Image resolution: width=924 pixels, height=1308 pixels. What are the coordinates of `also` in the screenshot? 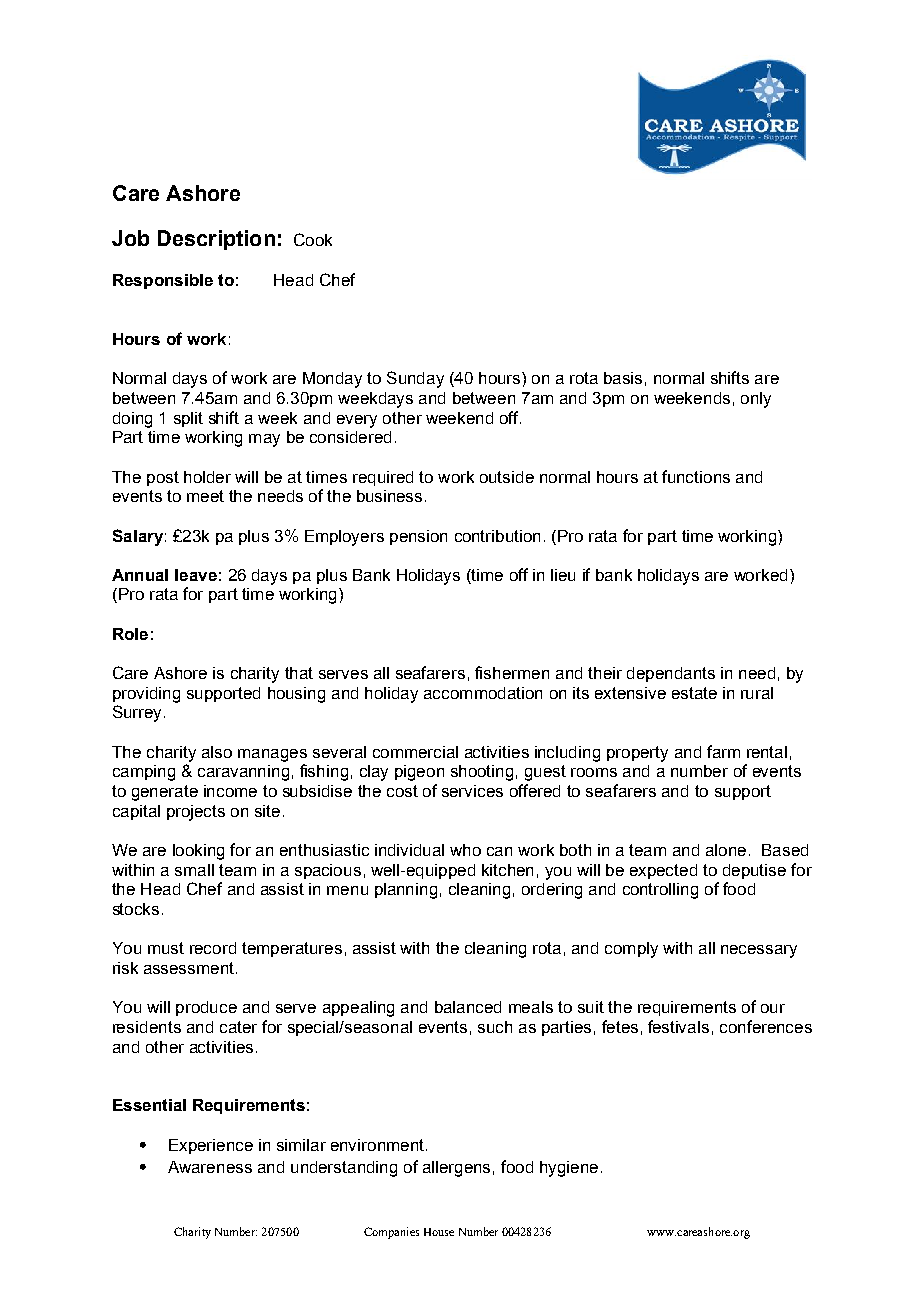 It's located at (217, 752).
